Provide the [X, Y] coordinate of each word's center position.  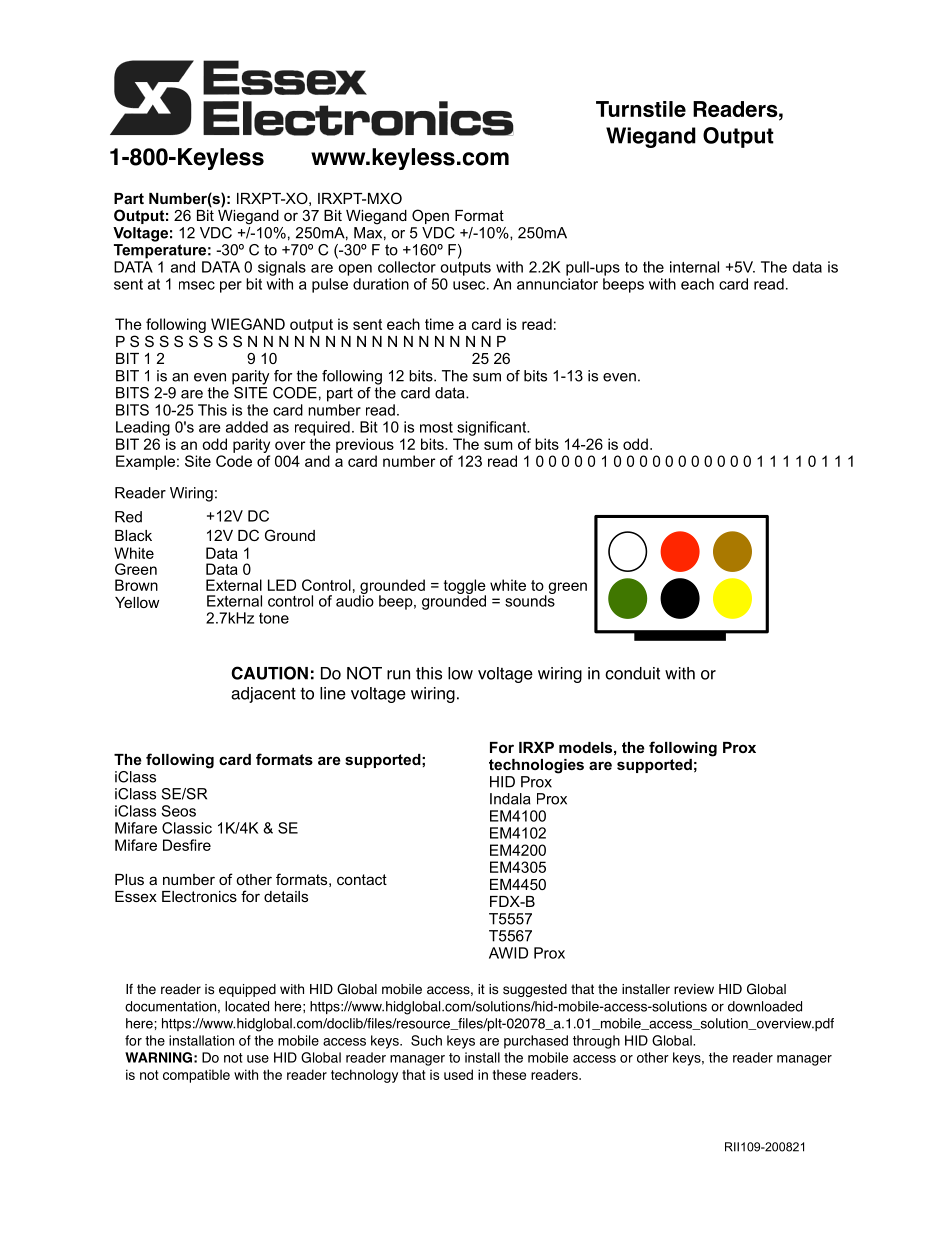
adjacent [263, 695]
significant [493, 428]
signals [282, 268]
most [436, 427]
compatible [196, 1076]
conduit [632, 673]
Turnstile [641, 109]
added [247, 427]
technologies [536, 766]
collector [407, 267]
